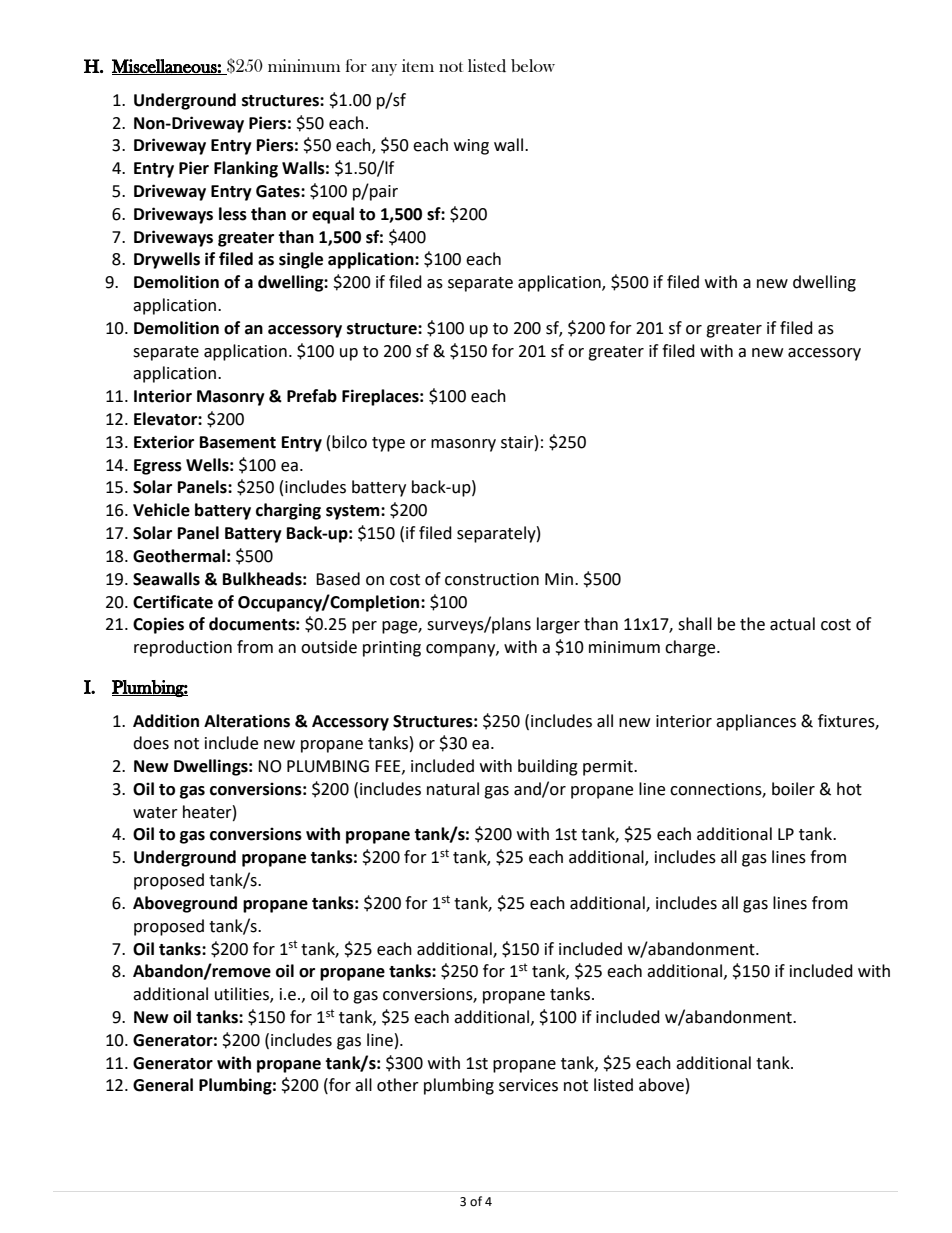 This image has height=1233, width=952. Describe the element at coordinates (492, 579) in the image. I see `construction` at that location.
